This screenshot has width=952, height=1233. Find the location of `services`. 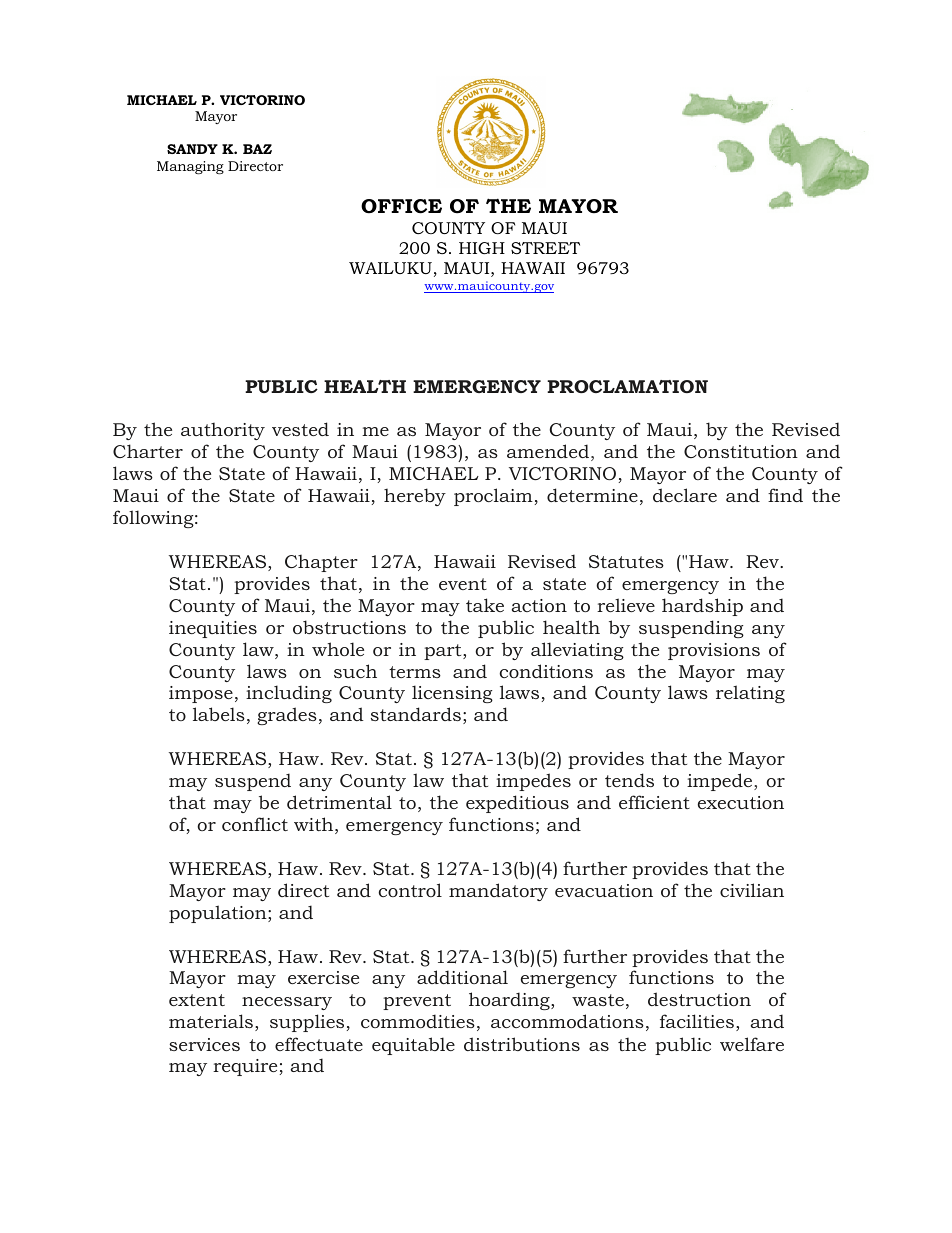

services is located at coordinates (204, 1044).
